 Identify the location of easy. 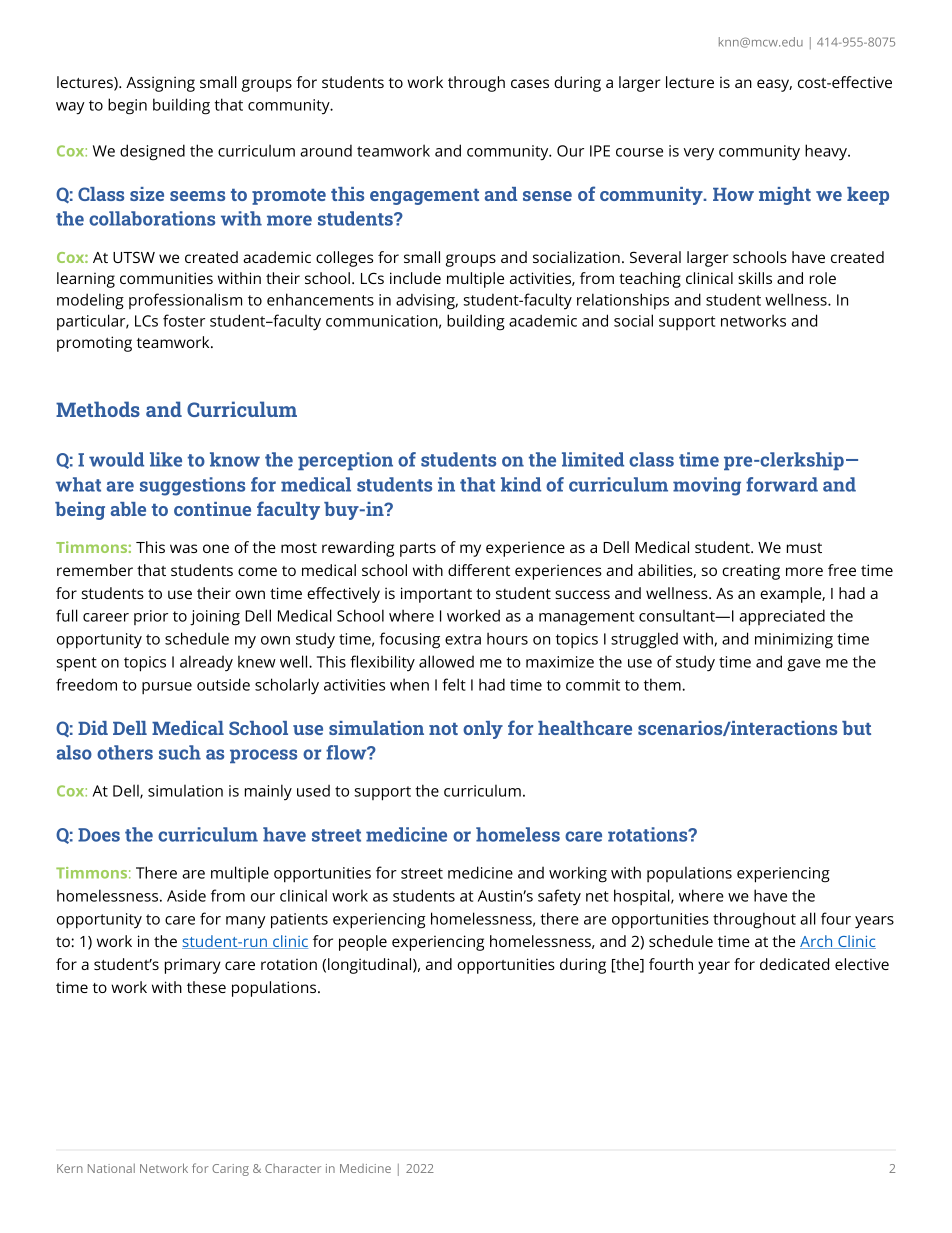
(774, 85).
